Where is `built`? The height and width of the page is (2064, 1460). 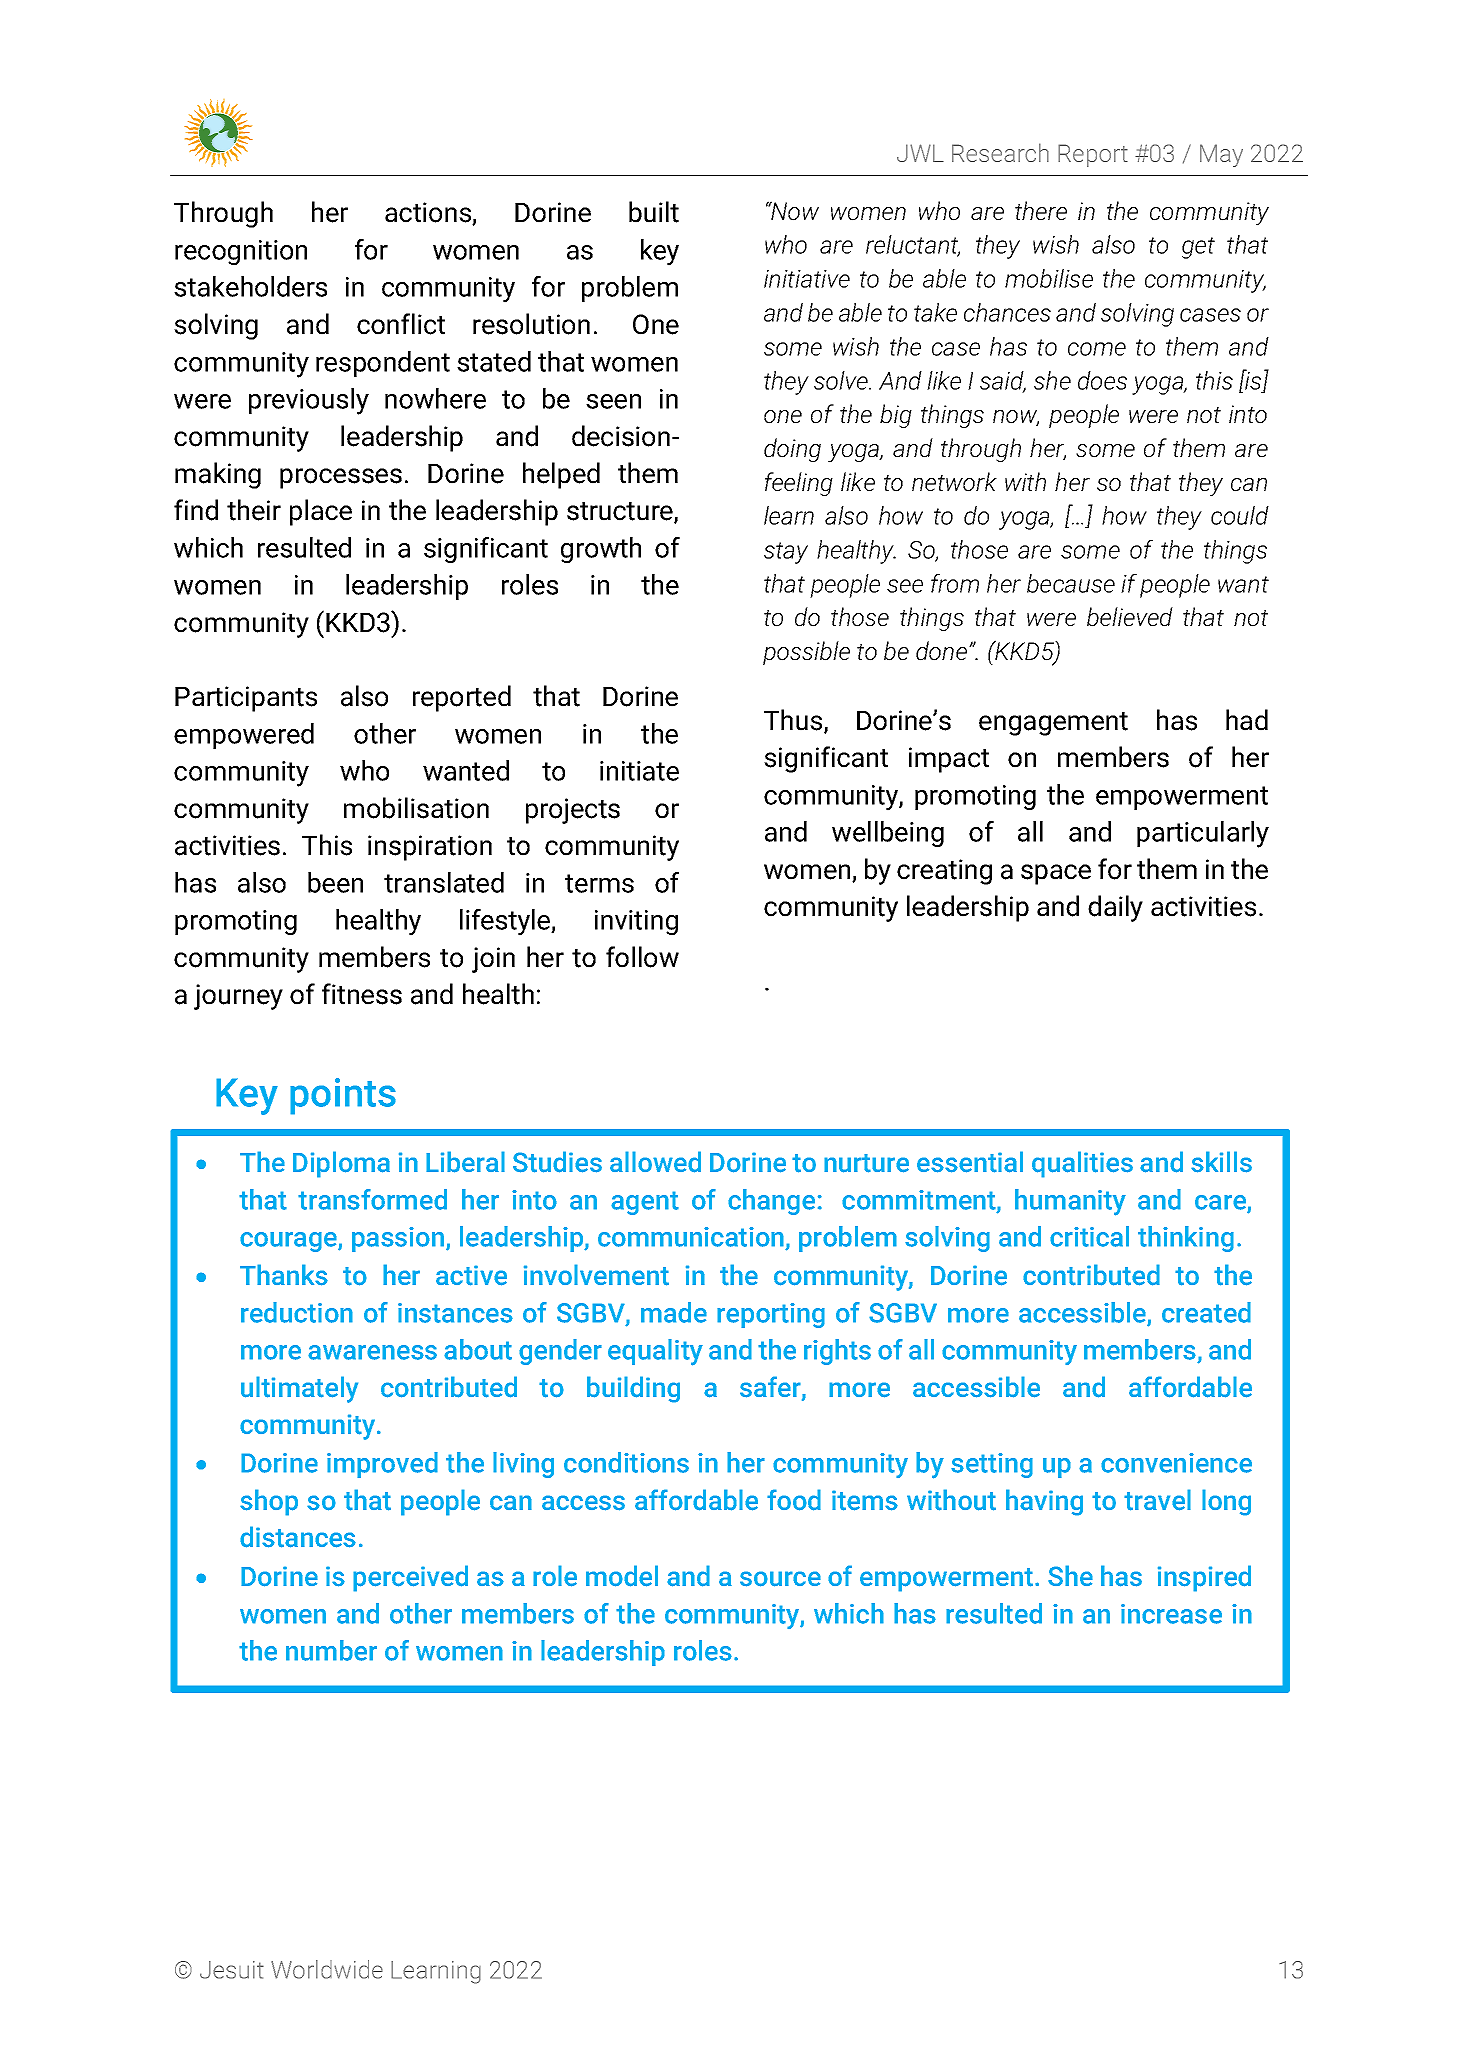 built is located at coordinates (654, 212).
